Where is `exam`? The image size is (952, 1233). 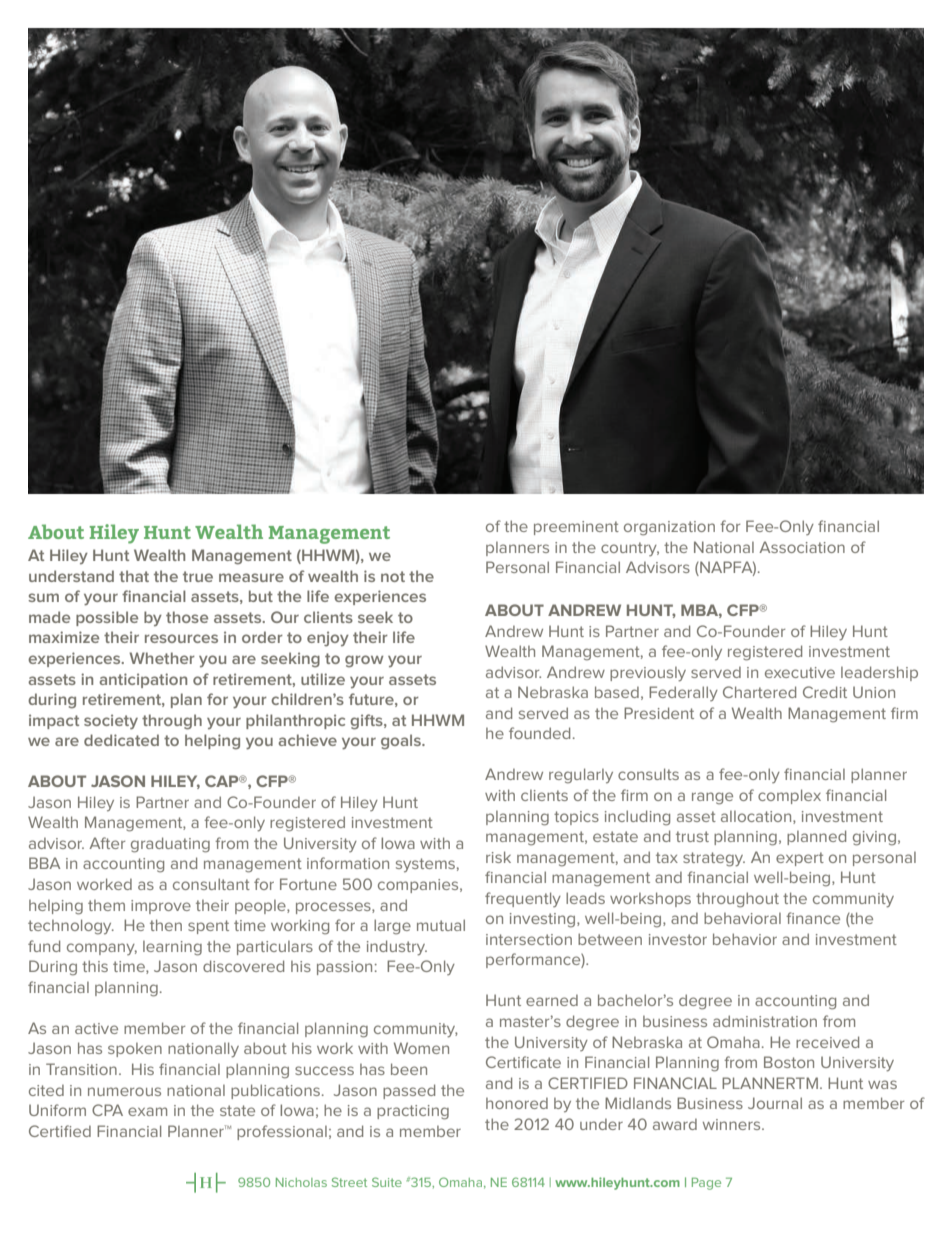
exam is located at coordinates (147, 1111).
